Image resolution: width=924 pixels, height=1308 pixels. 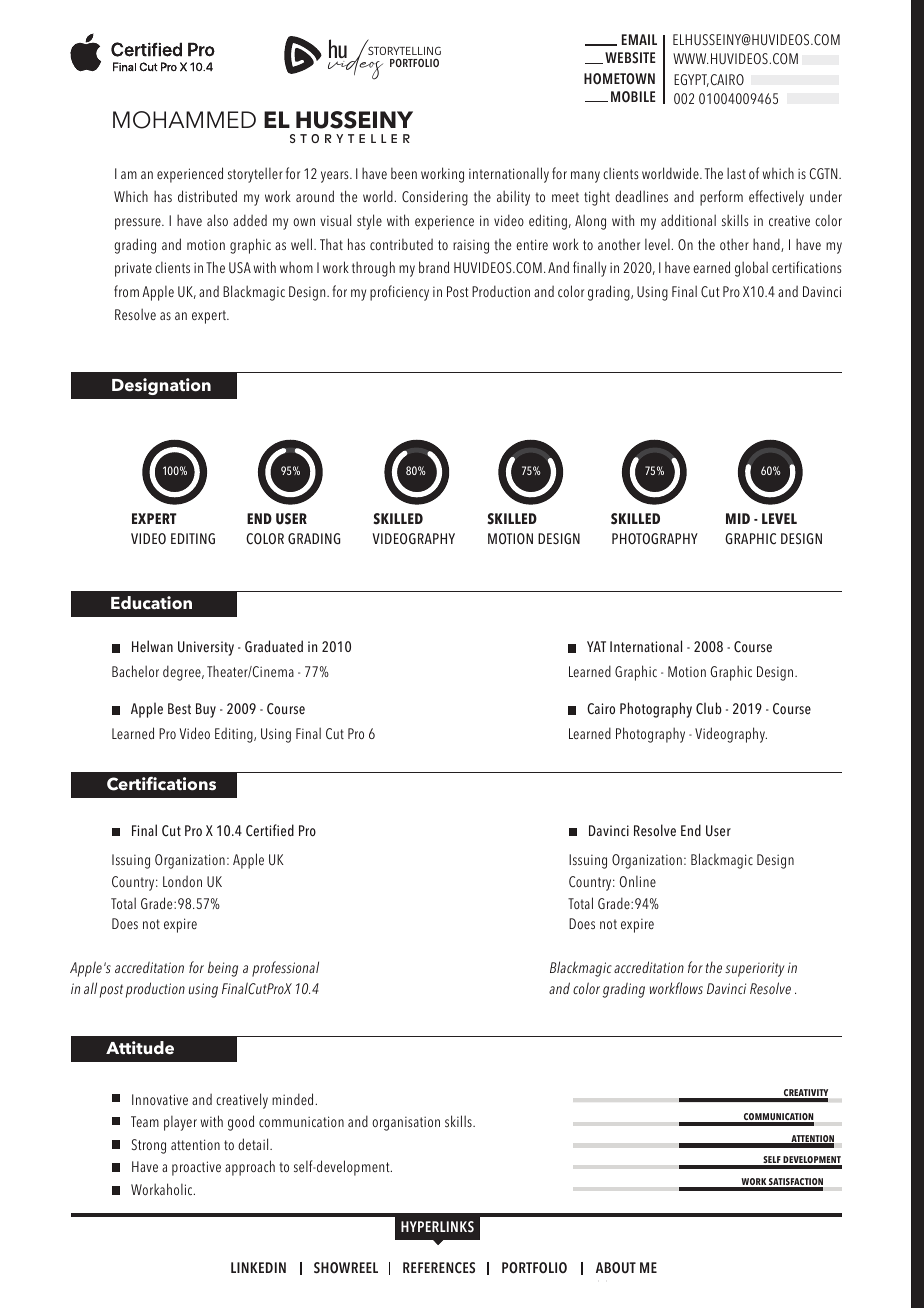 What do you see at coordinates (404, 50) in the page?
I see `STORYTELLING` at bounding box center [404, 50].
